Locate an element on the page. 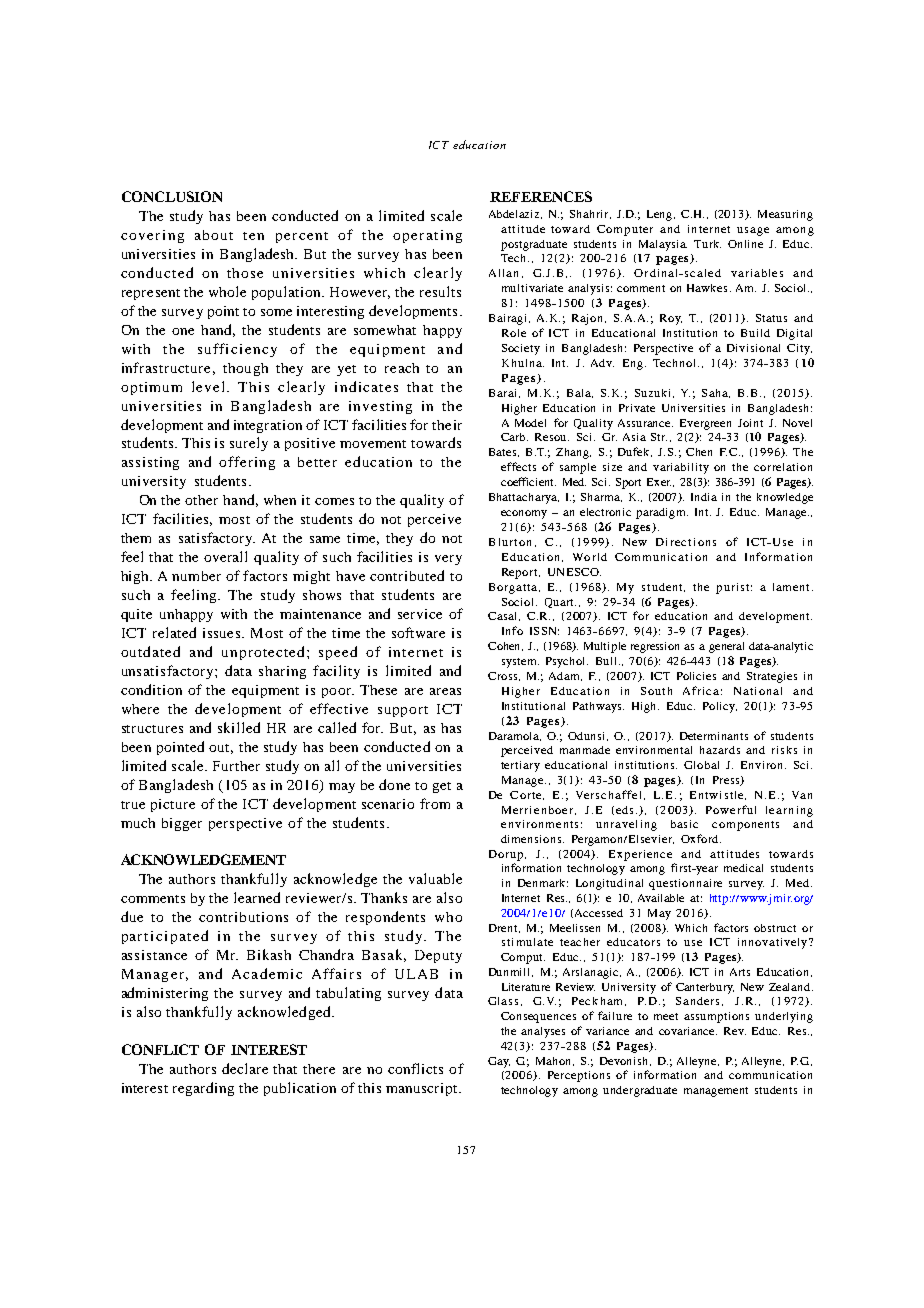 The height and width of the document is (1308, 924). usage is located at coordinates (753, 231).
